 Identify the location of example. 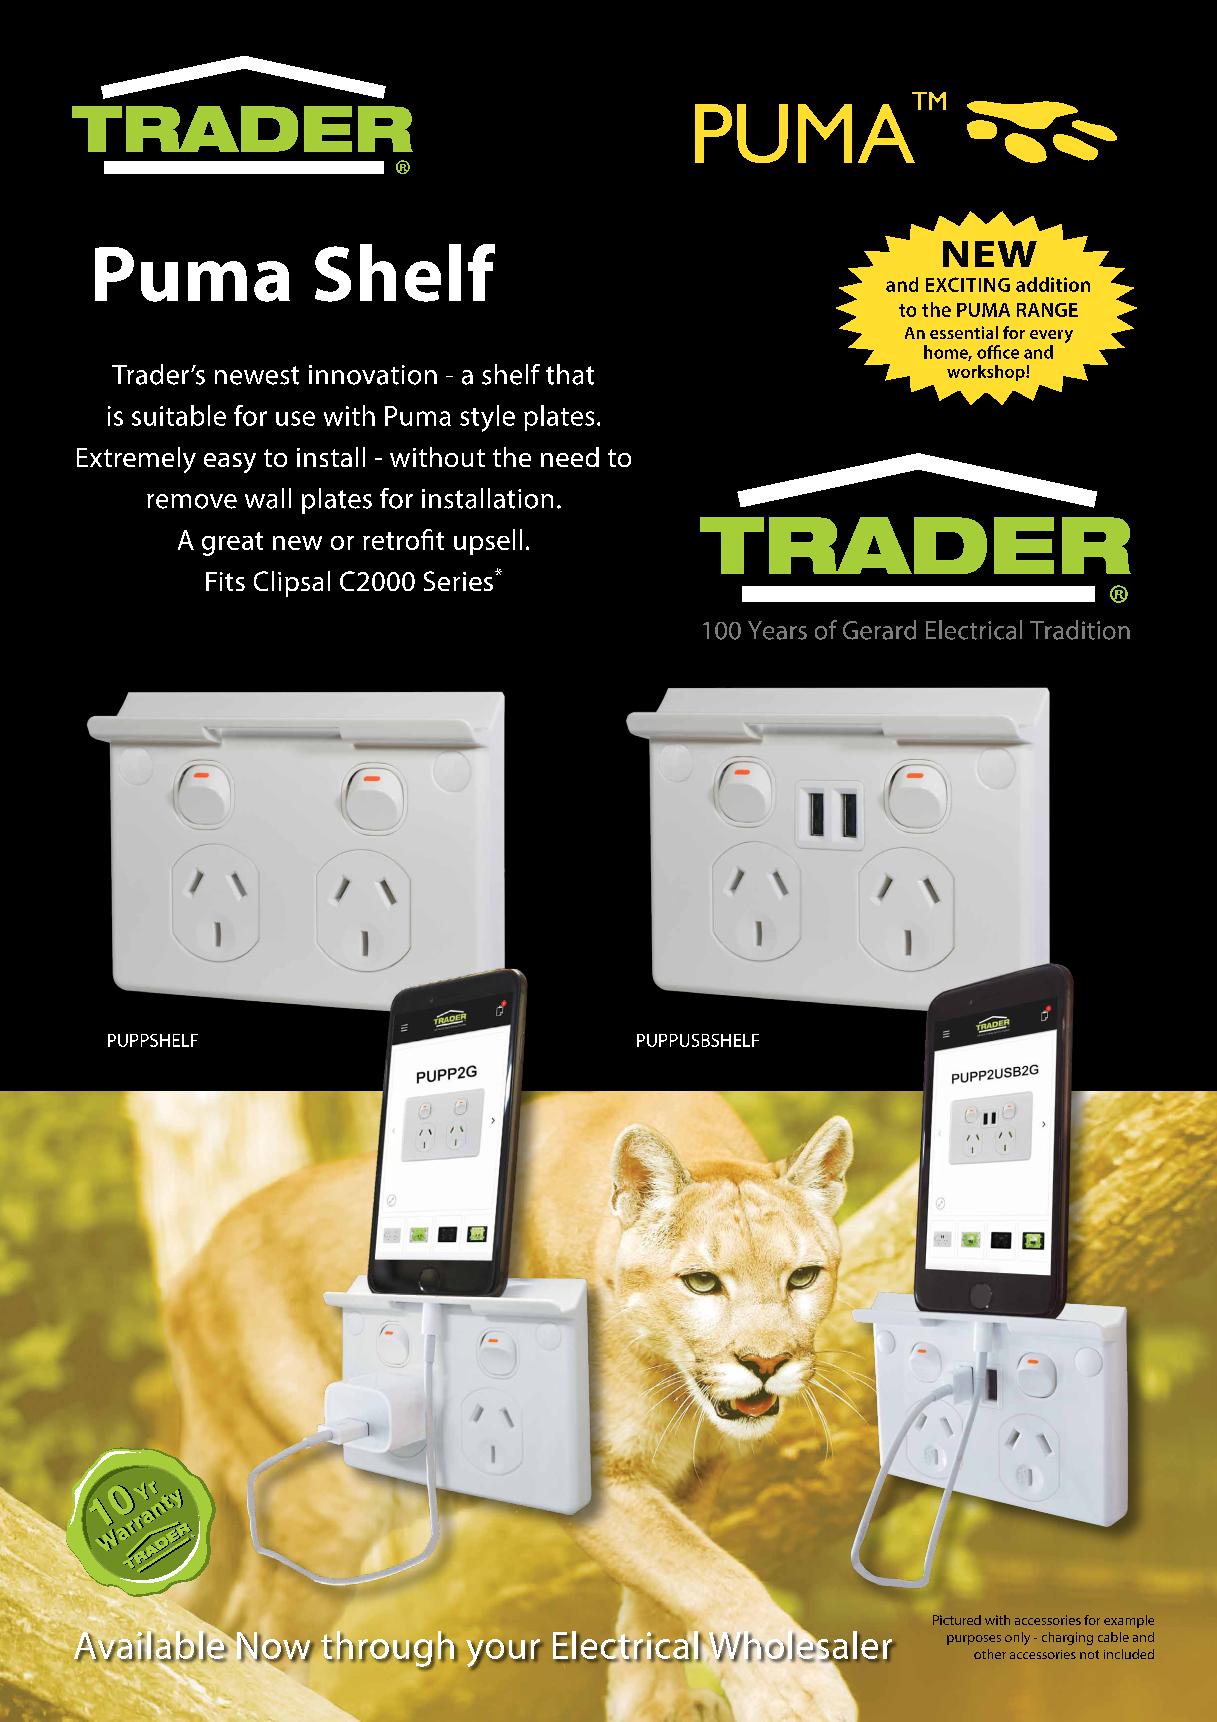
(1129, 1621).
